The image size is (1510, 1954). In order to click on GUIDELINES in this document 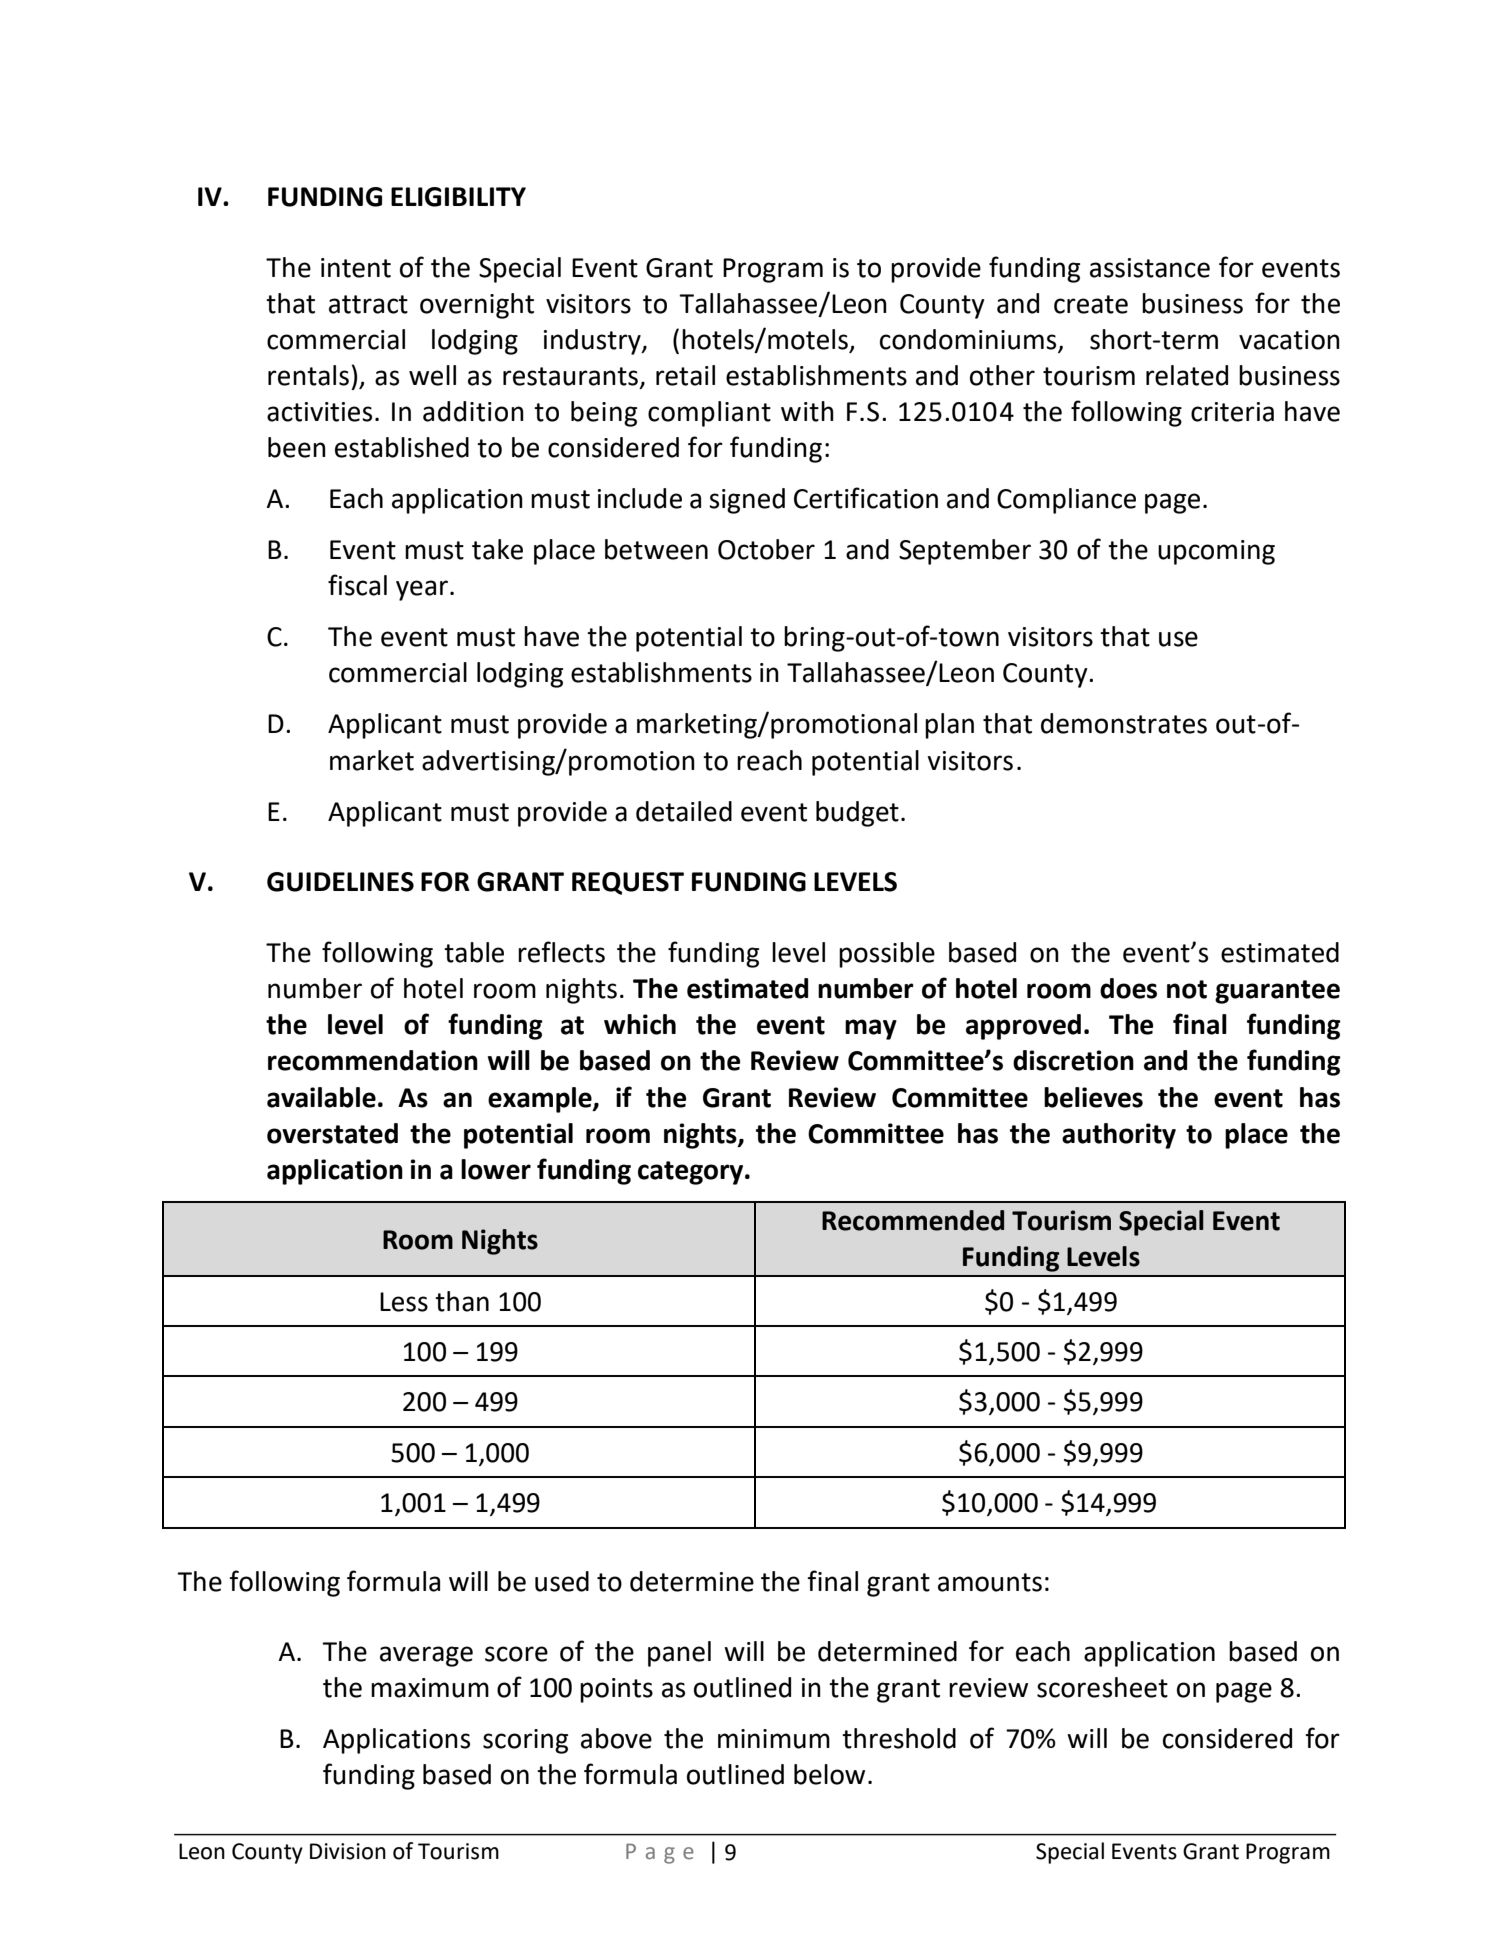, I will do `click(340, 882)`.
